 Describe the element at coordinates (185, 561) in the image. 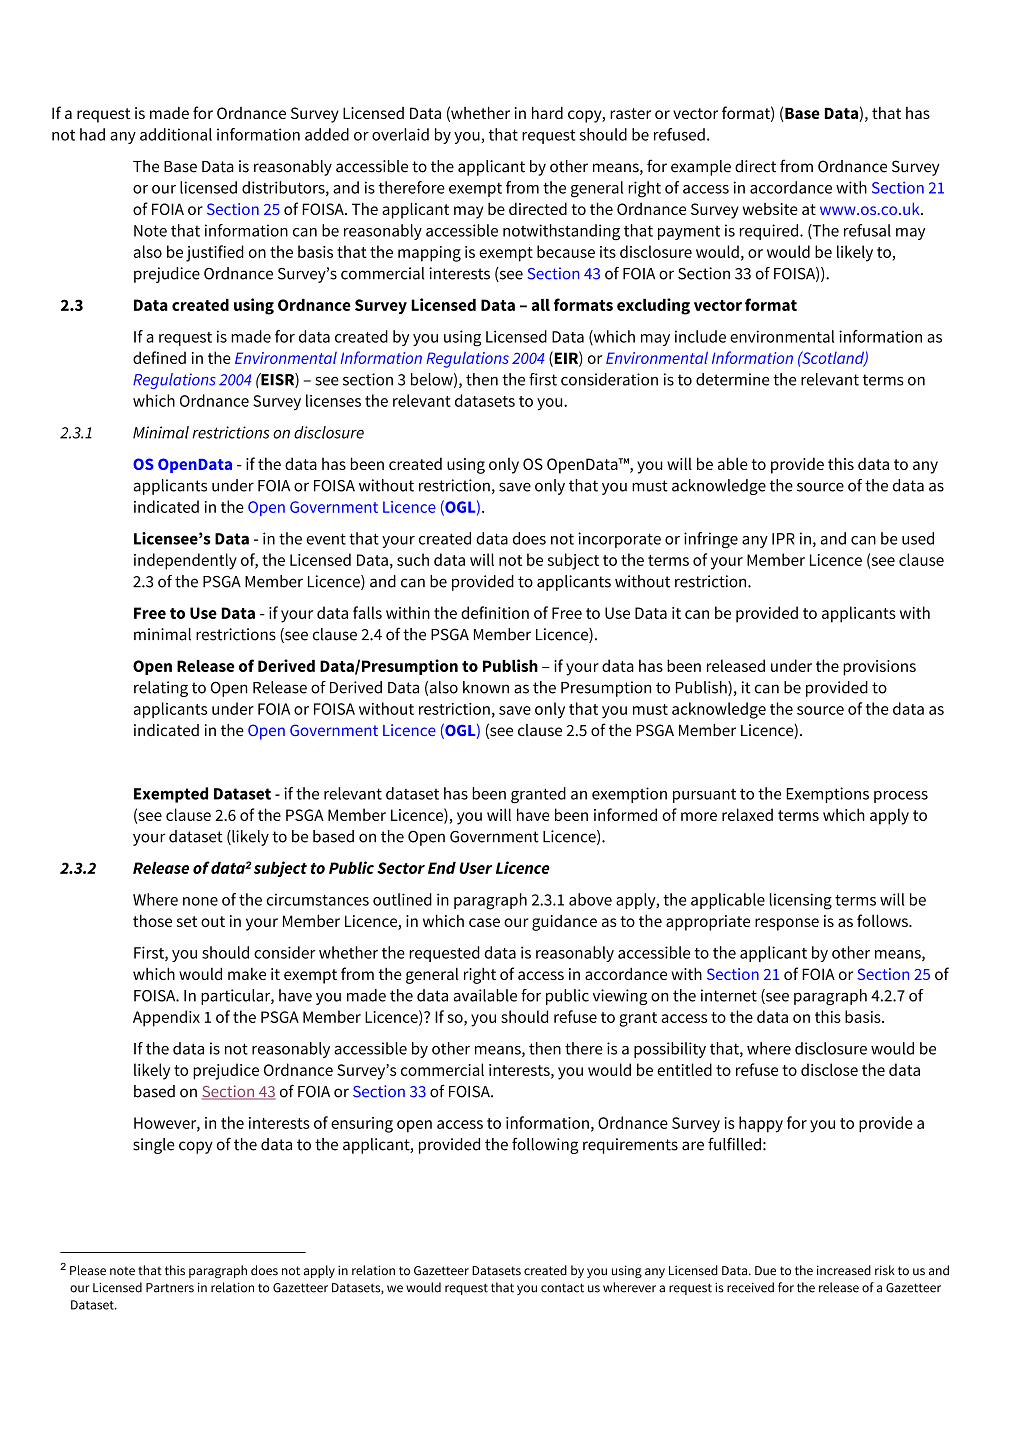

I see `independently` at that location.
